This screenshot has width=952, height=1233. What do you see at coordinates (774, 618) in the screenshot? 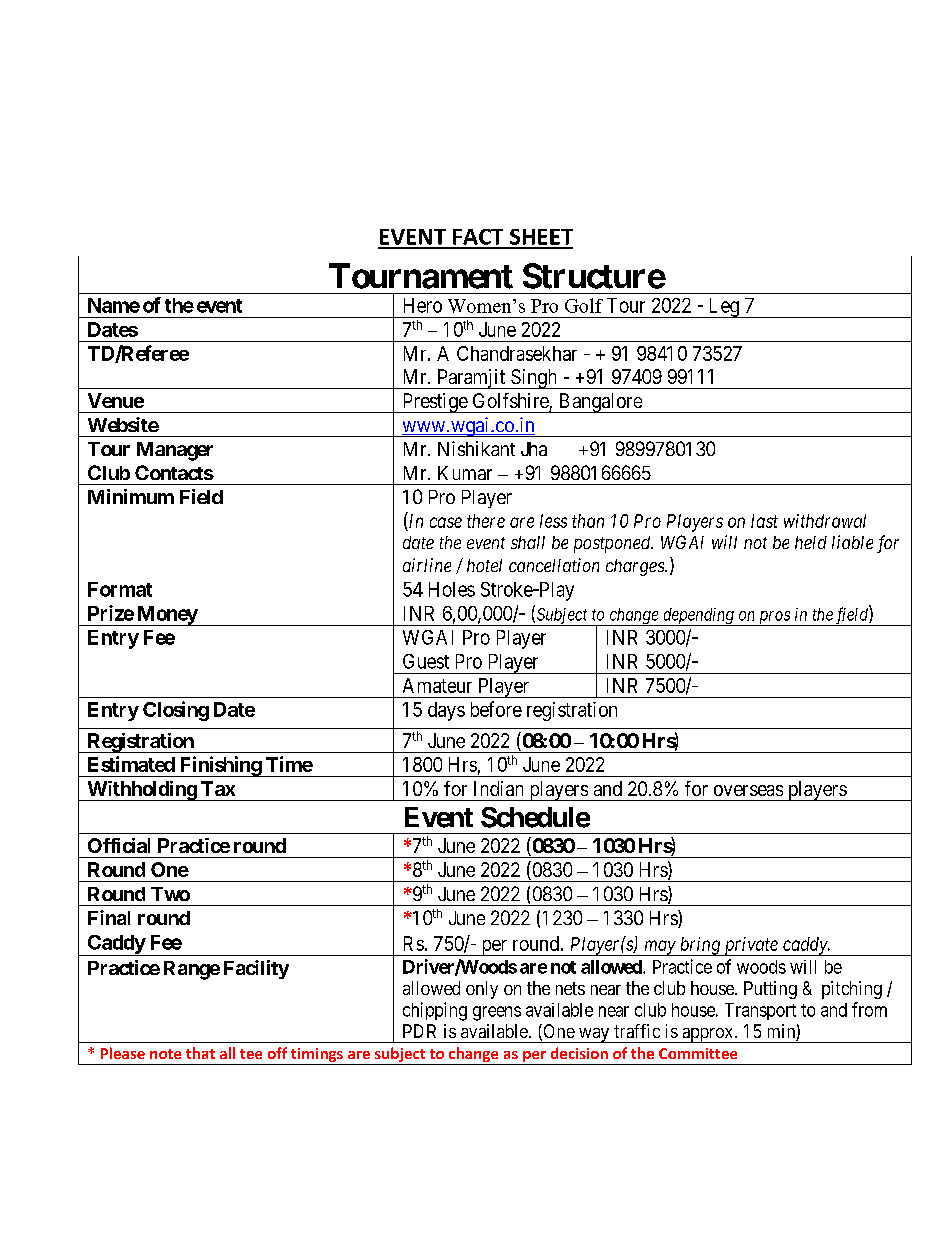
I see `pros` at bounding box center [774, 618].
